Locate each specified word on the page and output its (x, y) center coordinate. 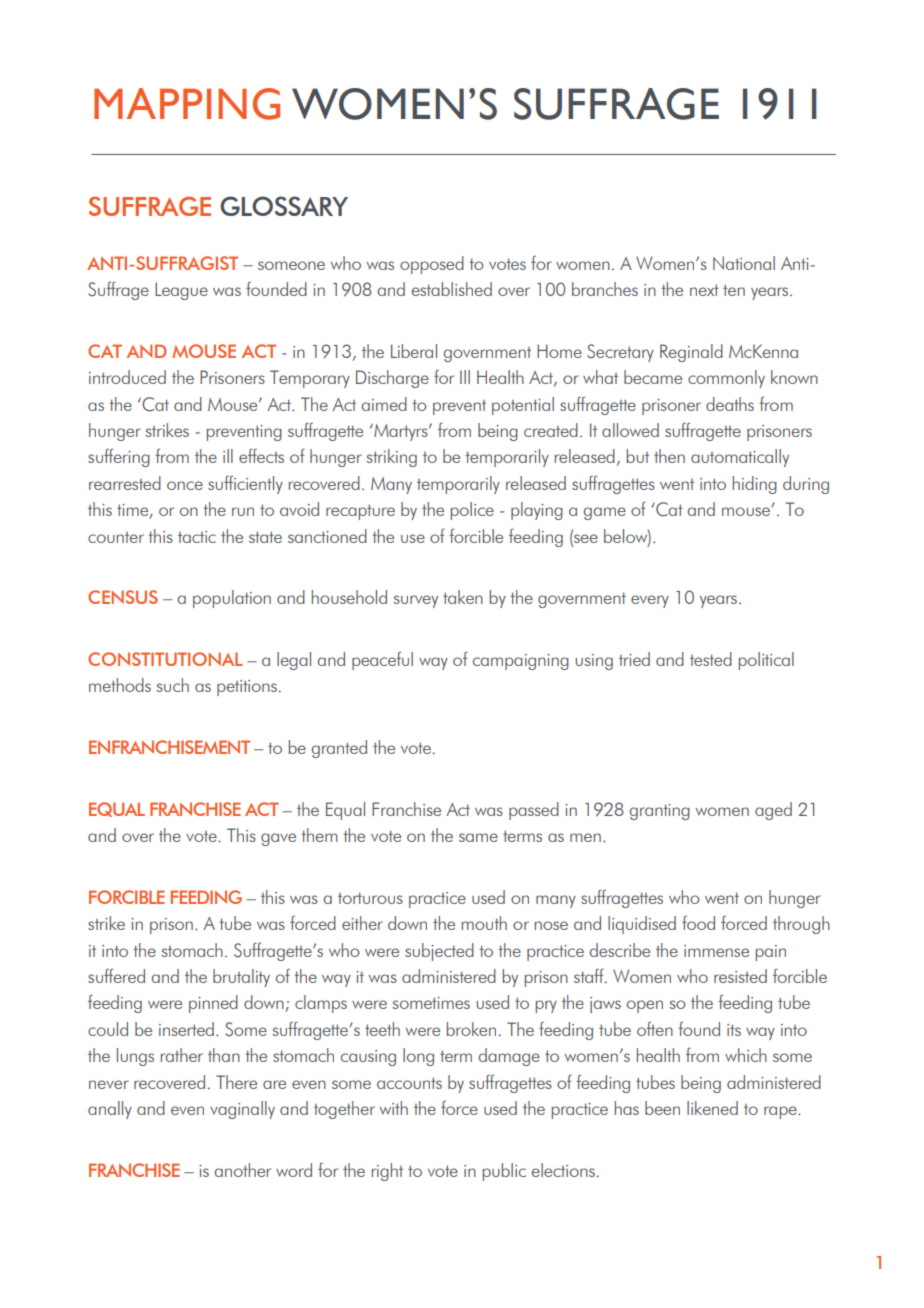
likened (712, 1108)
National (744, 263)
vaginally (242, 1110)
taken (463, 597)
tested (711, 659)
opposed (432, 265)
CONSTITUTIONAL (165, 659)
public (504, 1172)
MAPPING (187, 104)
